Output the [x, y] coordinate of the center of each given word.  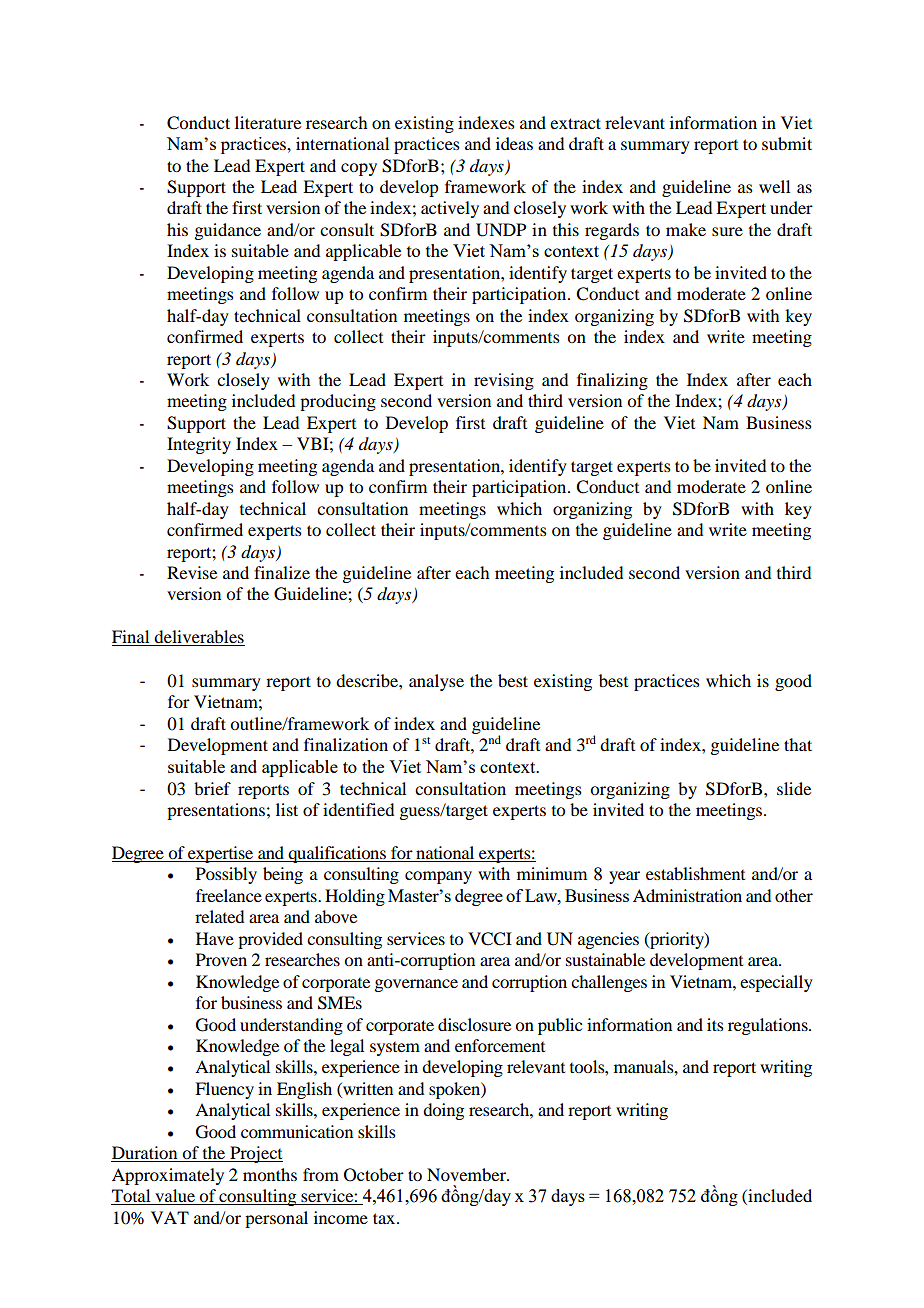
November [467, 1174]
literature [268, 122]
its [715, 1024]
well [774, 186]
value [175, 1197]
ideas [514, 143]
